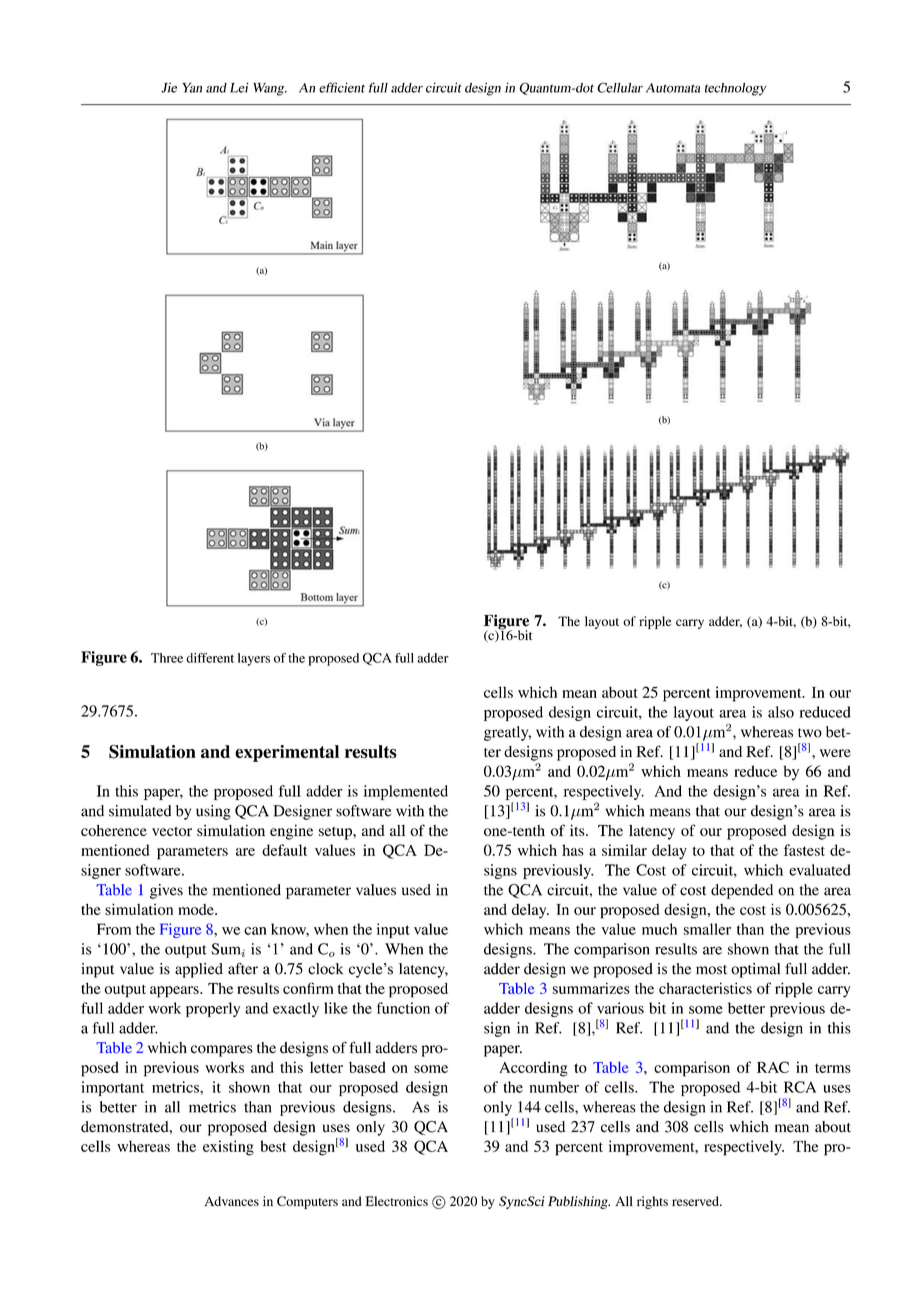  What do you see at coordinates (781, 712) in the image?
I see `also` at bounding box center [781, 712].
